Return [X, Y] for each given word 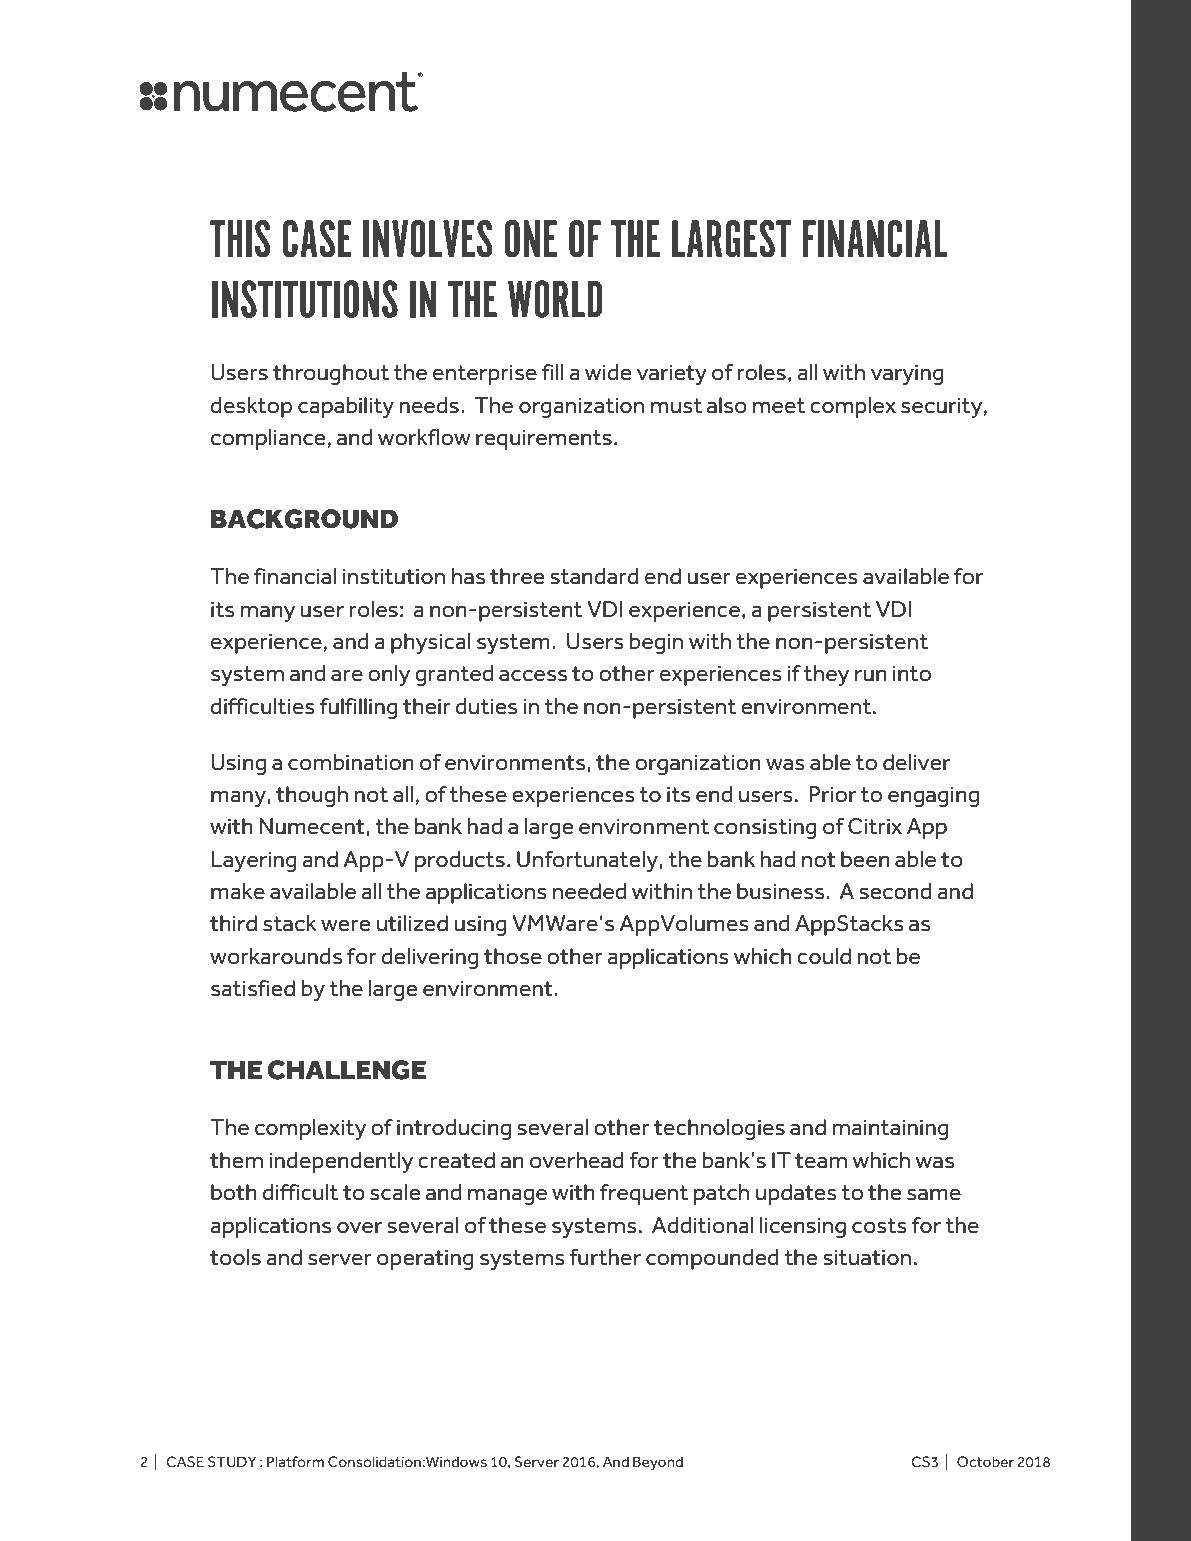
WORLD [555, 299]
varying [907, 375]
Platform [295, 1461]
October [985, 1462]
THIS [240, 239]
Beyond [658, 1463]
